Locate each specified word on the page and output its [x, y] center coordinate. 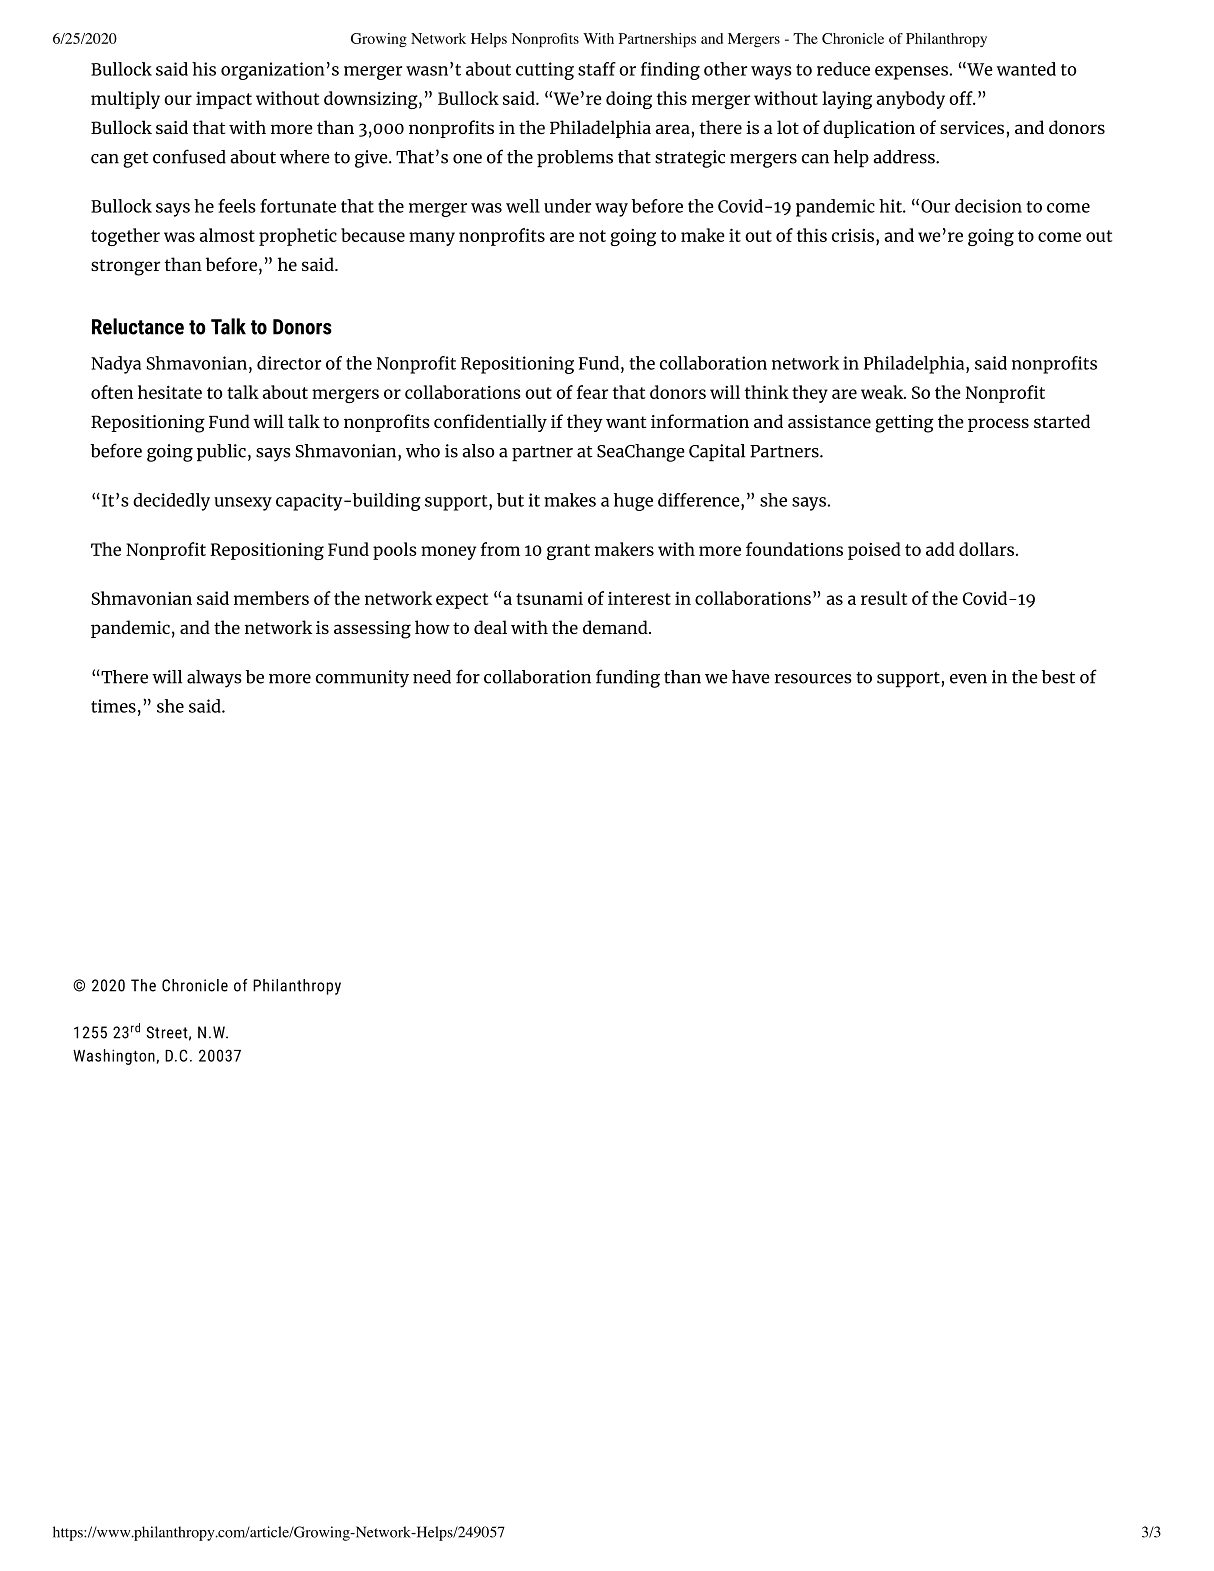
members [271, 598]
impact [224, 100]
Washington [115, 1057]
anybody [910, 100]
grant [568, 552]
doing [629, 100]
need [432, 677]
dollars [988, 549]
